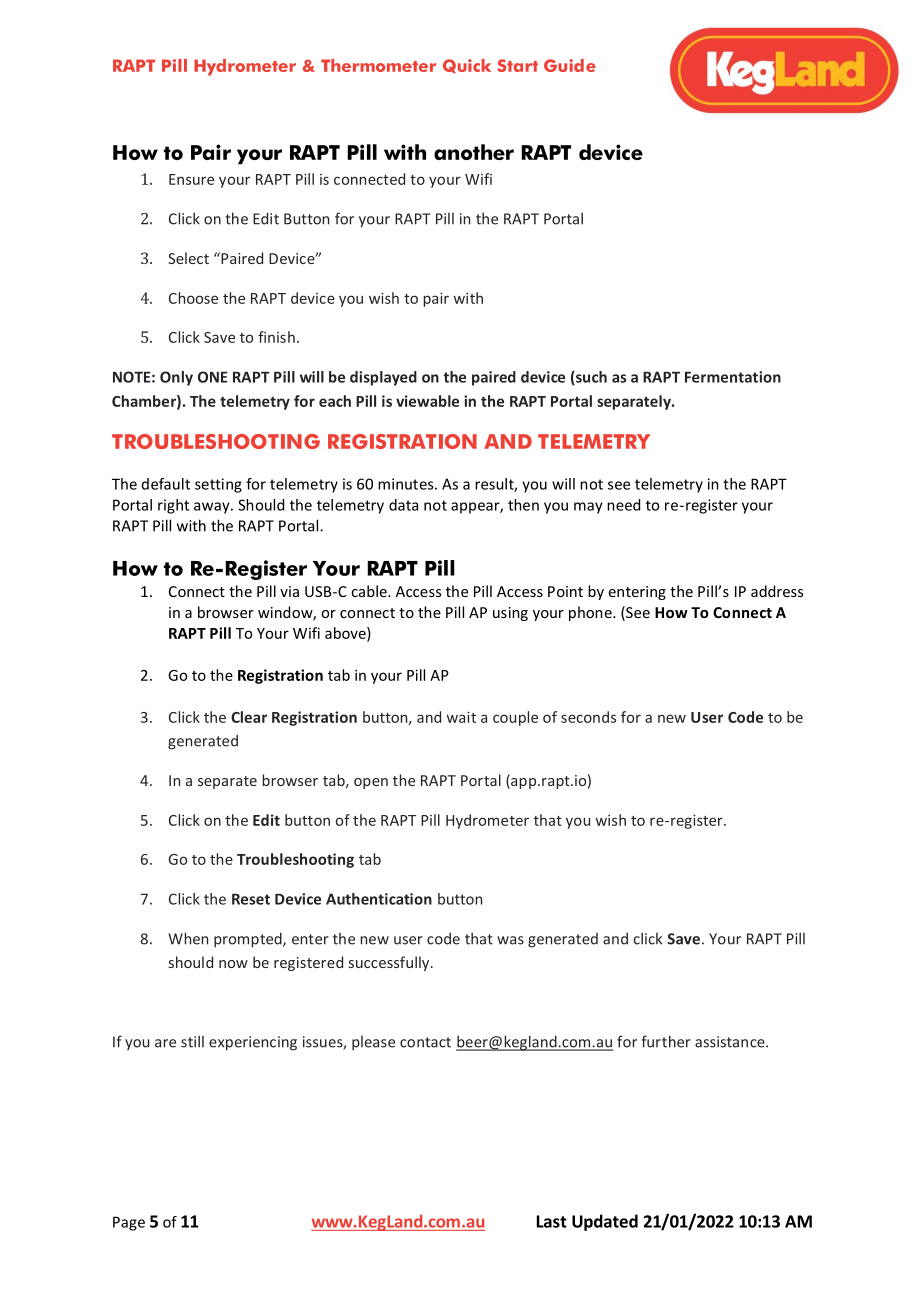  What do you see at coordinates (733, 377) in the page?
I see `Fermentation` at bounding box center [733, 377].
